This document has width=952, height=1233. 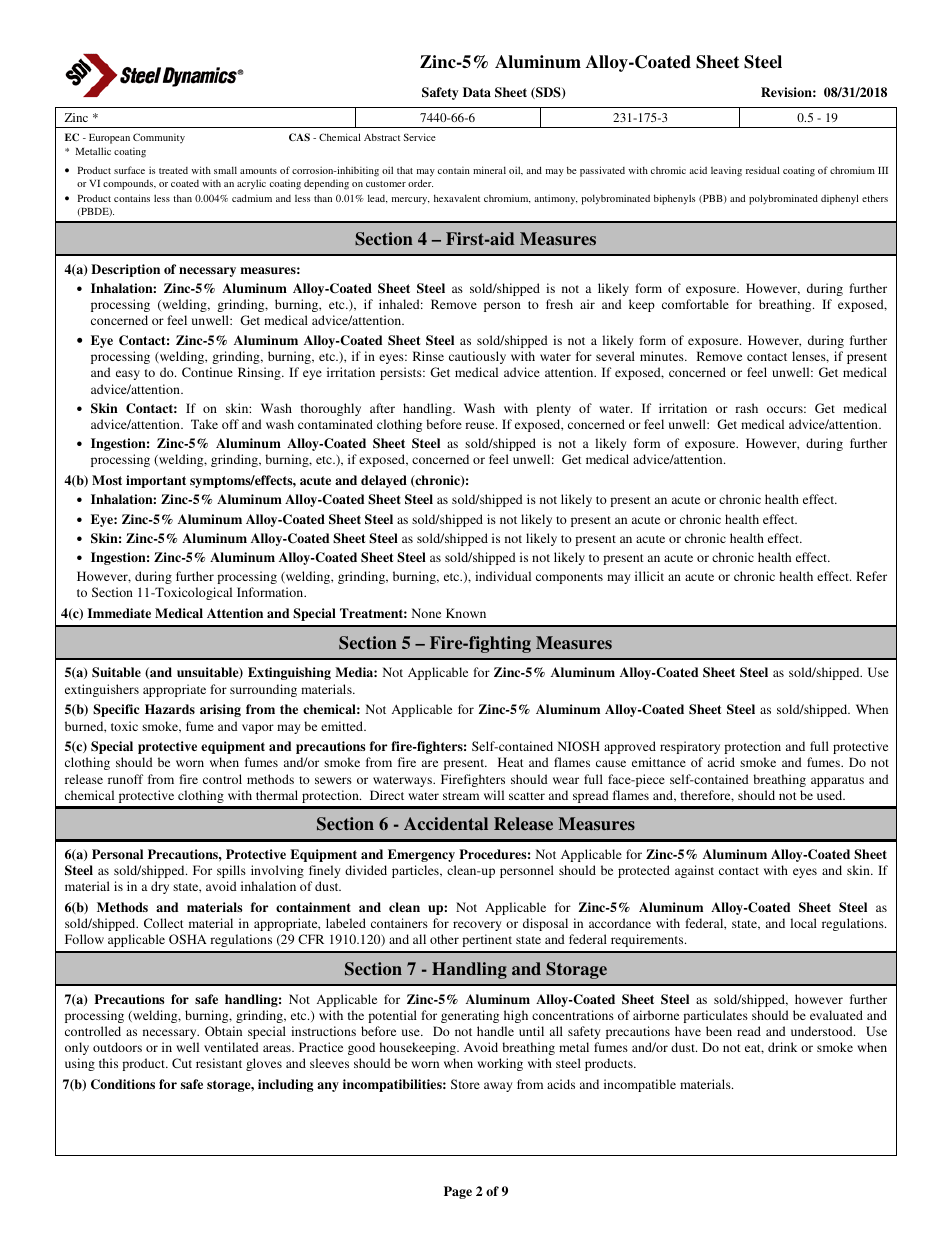 I want to click on Data, so click(x=477, y=92).
